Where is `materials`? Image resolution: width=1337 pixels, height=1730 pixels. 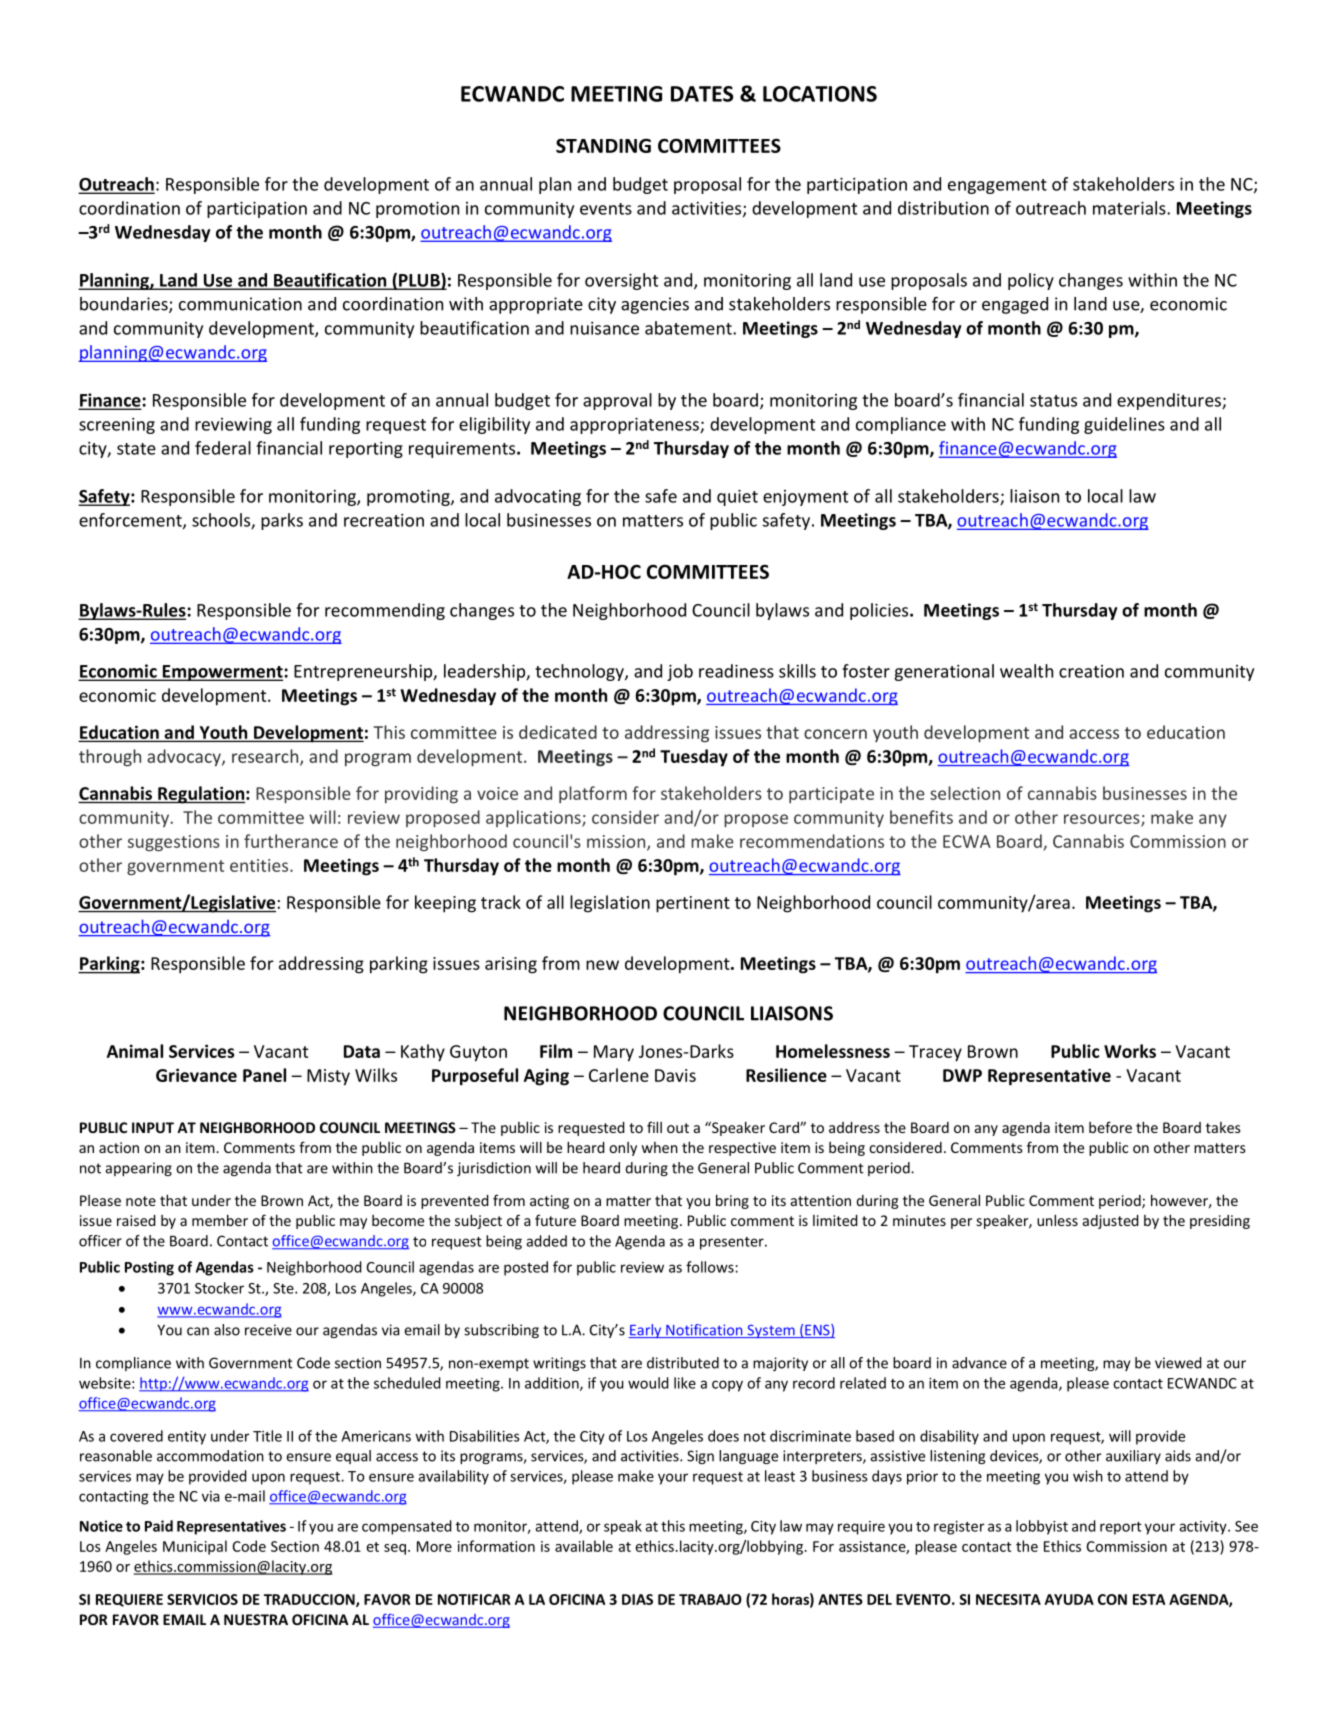
materials is located at coordinates (1130, 208).
